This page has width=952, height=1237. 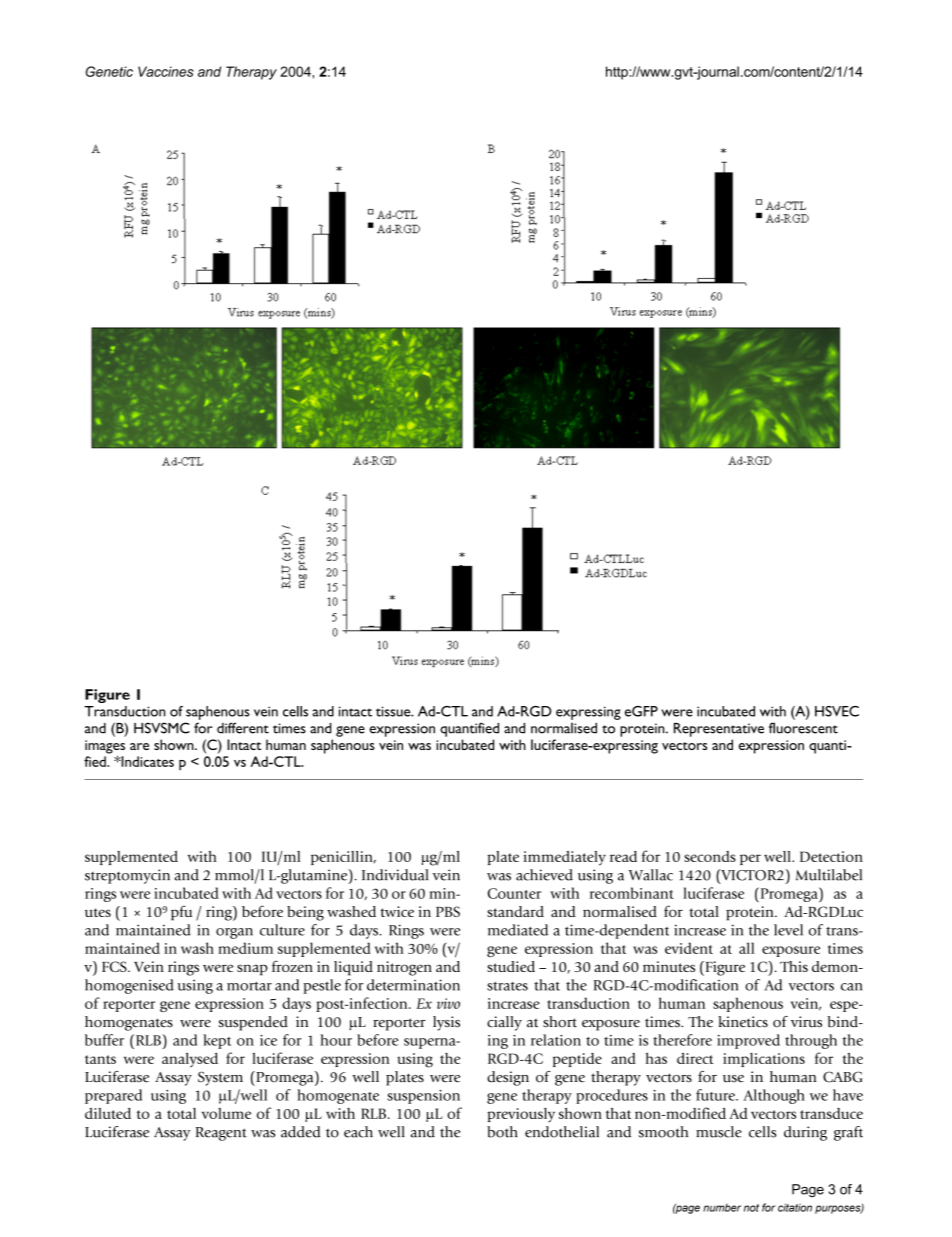 What do you see at coordinates (751, 1208) in the page?
I see `not` at bounding box center [751, 1208].
